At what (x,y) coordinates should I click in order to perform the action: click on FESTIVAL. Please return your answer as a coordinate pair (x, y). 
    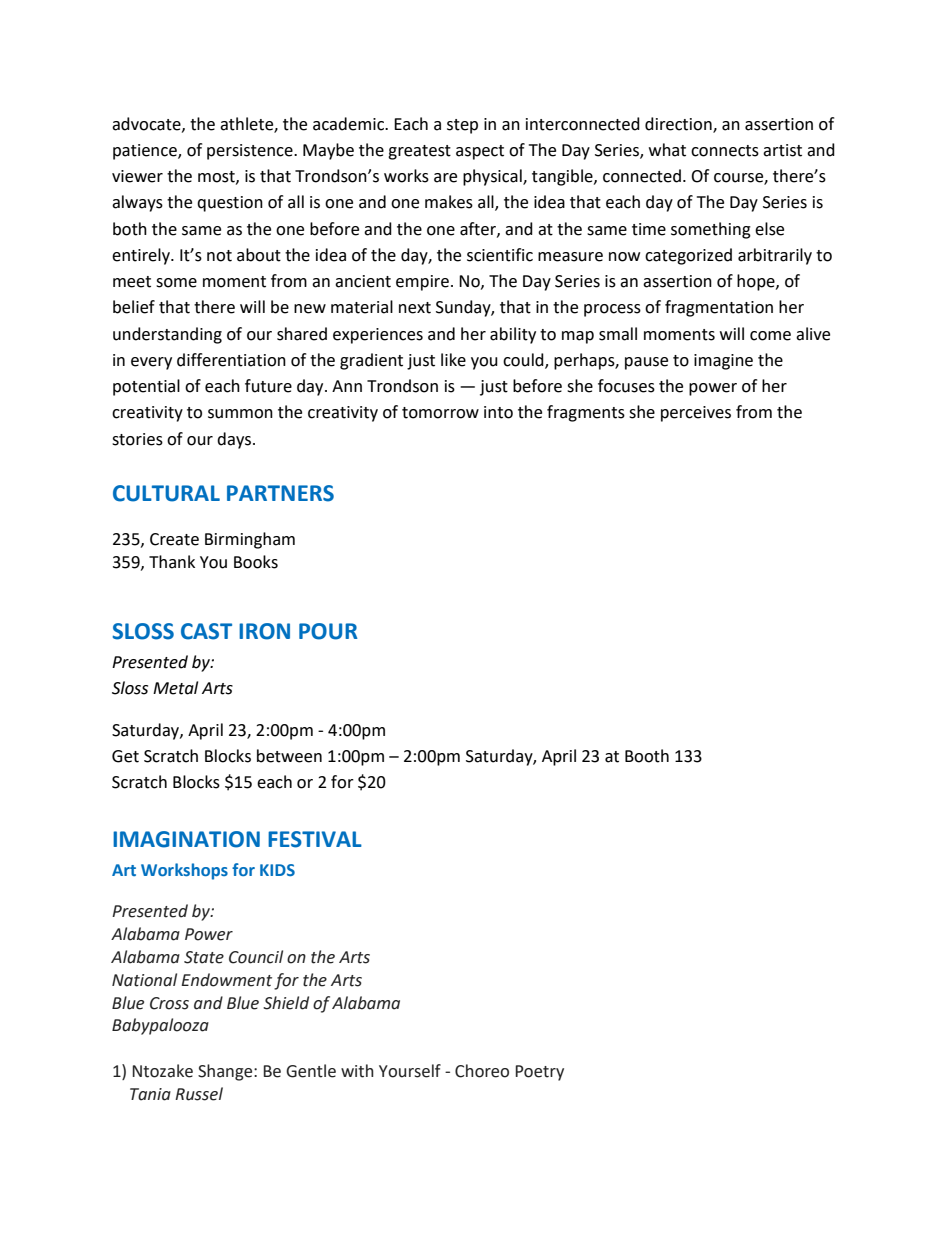
    Looking at the image, I should click on (315, 839).
